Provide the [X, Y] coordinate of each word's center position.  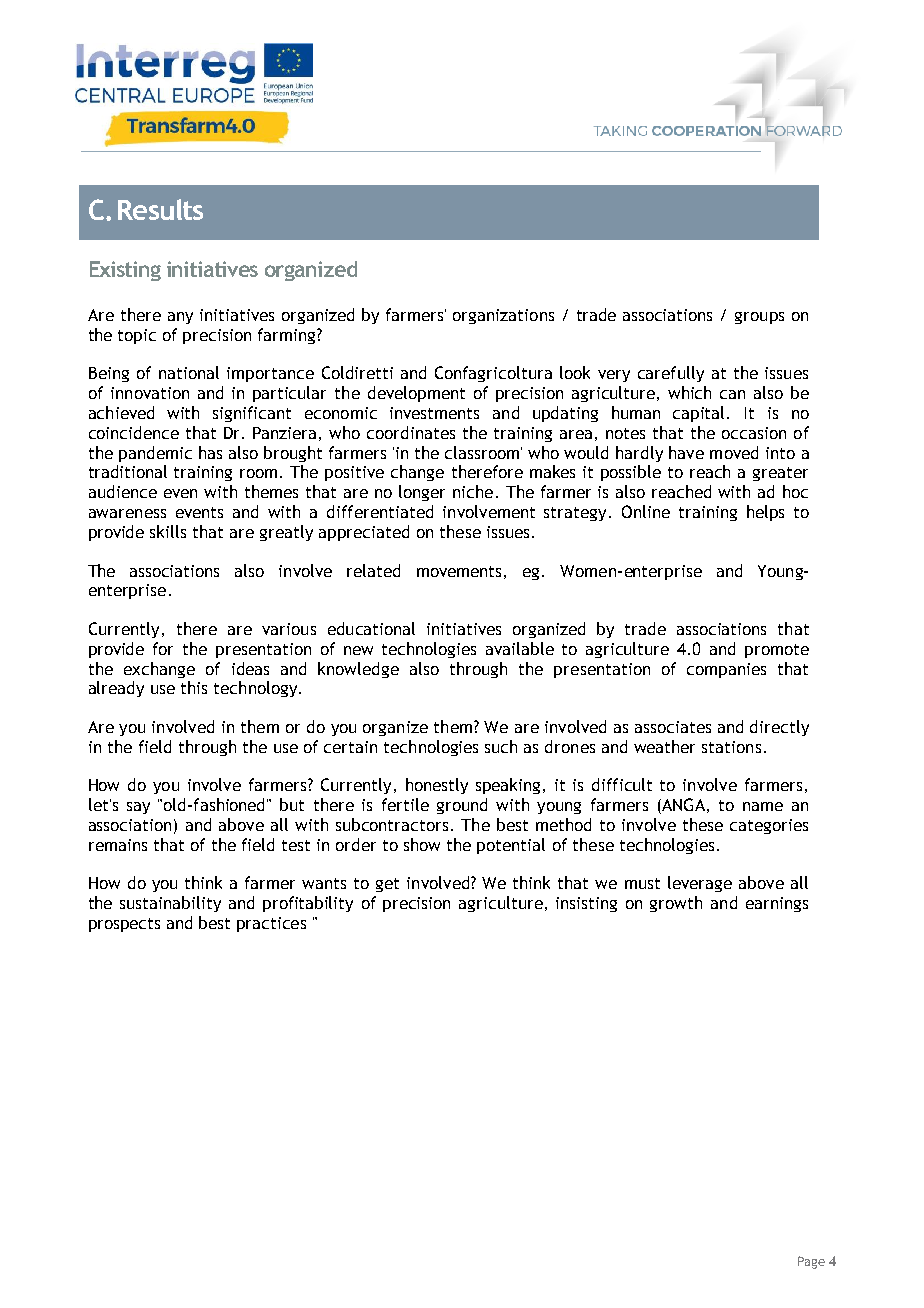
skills [168, 531]
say [138, 808]
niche [473, 491]
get [387, 885]
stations [731, 747]
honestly [437, 786]
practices [271, 924]
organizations [503, 316]
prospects [124, 925]
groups [759, 318]
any [180, 318]
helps [765, 513]
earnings [777, 904]
